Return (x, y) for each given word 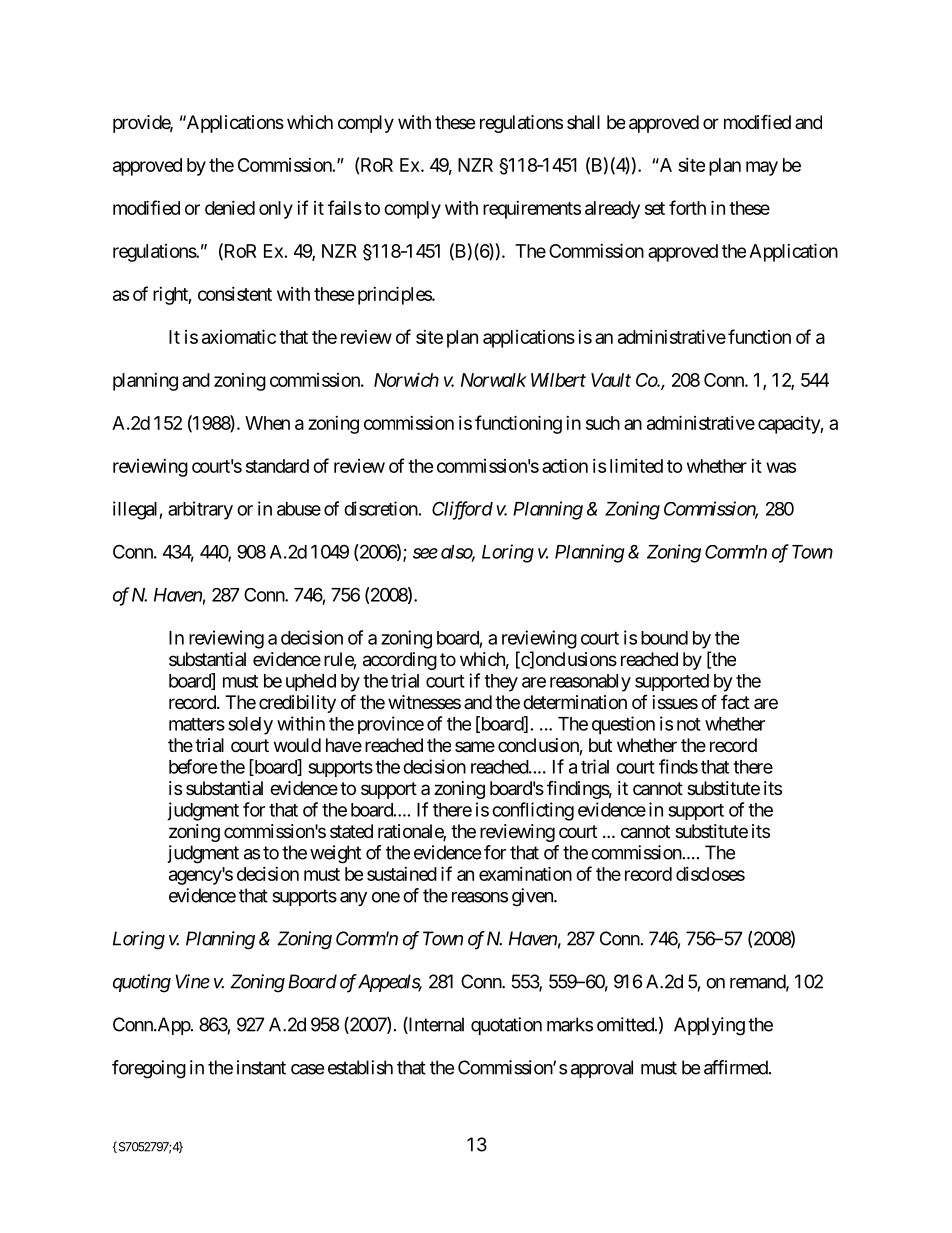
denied (230, 208)
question (623, 725)
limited (636, 465)
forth (687, 207)
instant (261, 1067)
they (501, 683)
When (267, 423)
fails (345, 207)
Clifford (462, 510)
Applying (709, 1026)
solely (250, 726)
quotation (506, 1026)
